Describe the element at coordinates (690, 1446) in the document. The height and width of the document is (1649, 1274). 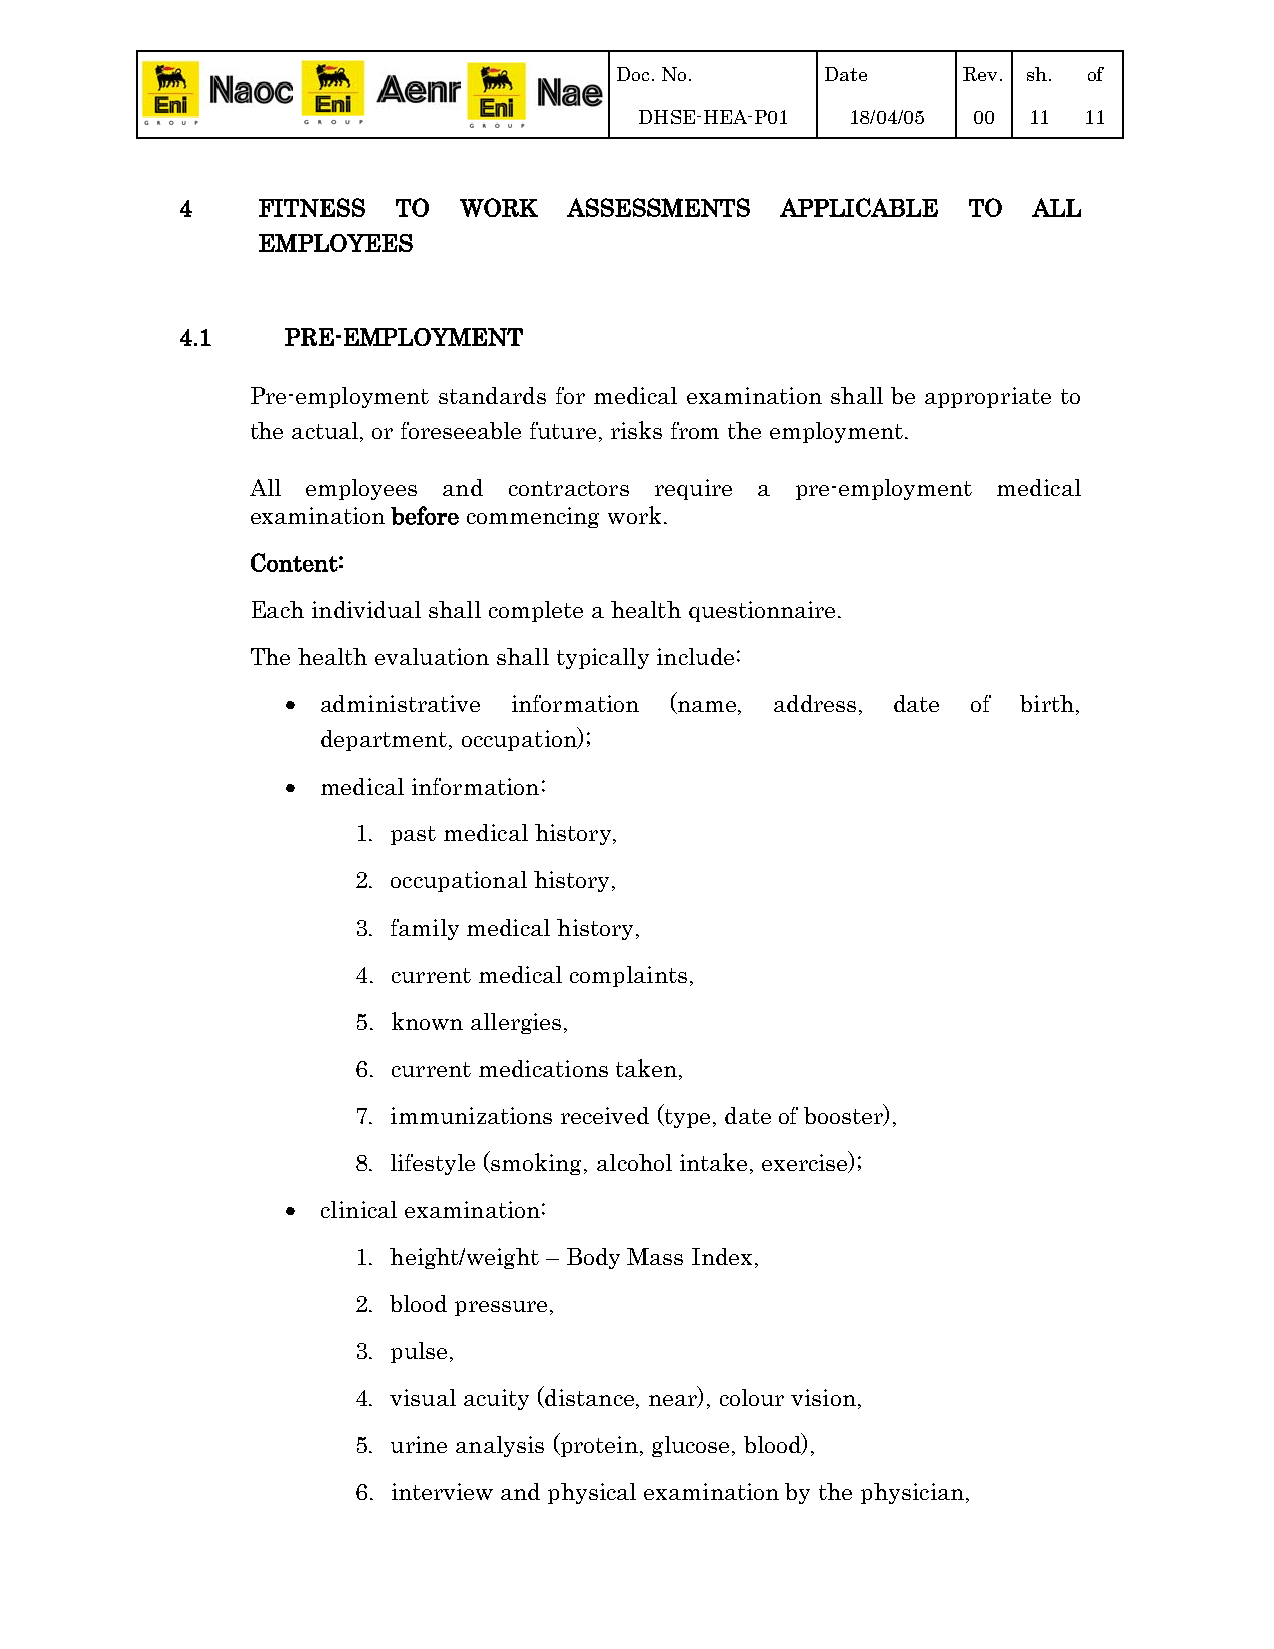
I see `glucose` at that location.
